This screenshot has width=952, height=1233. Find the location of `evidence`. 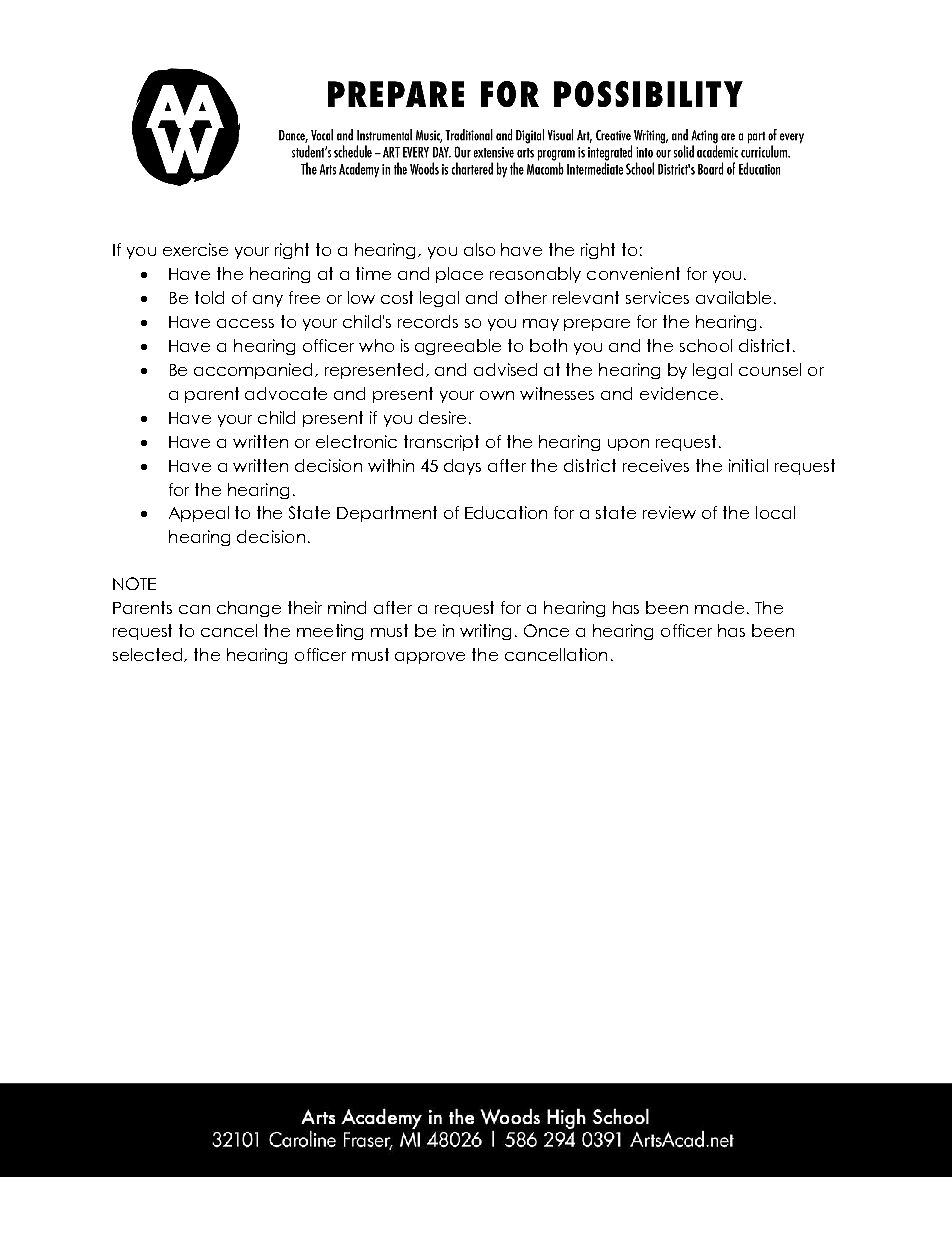

evidence is located at coordinates (679, 393).
